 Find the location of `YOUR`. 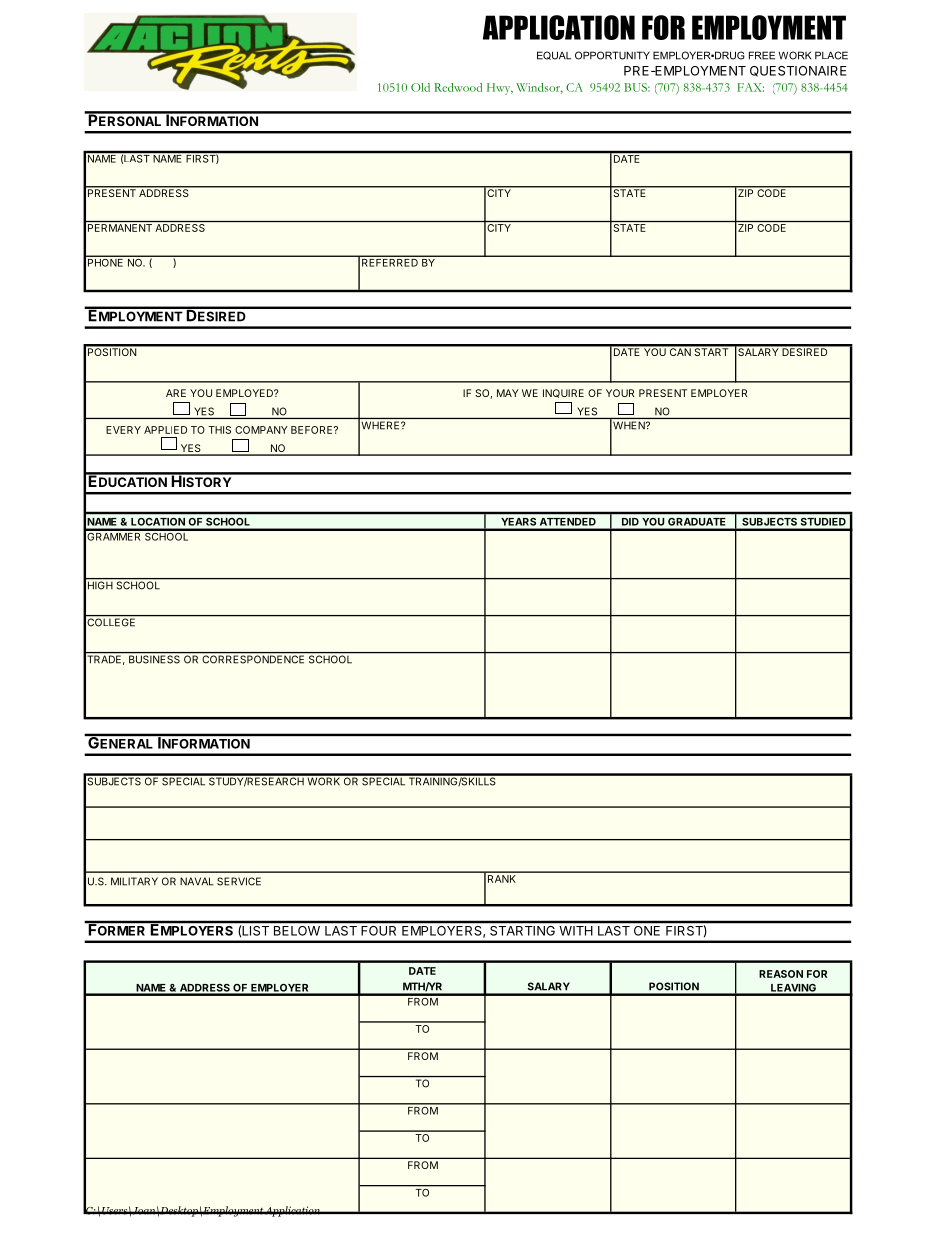

YOUR is located at coordinates (620, 393).
